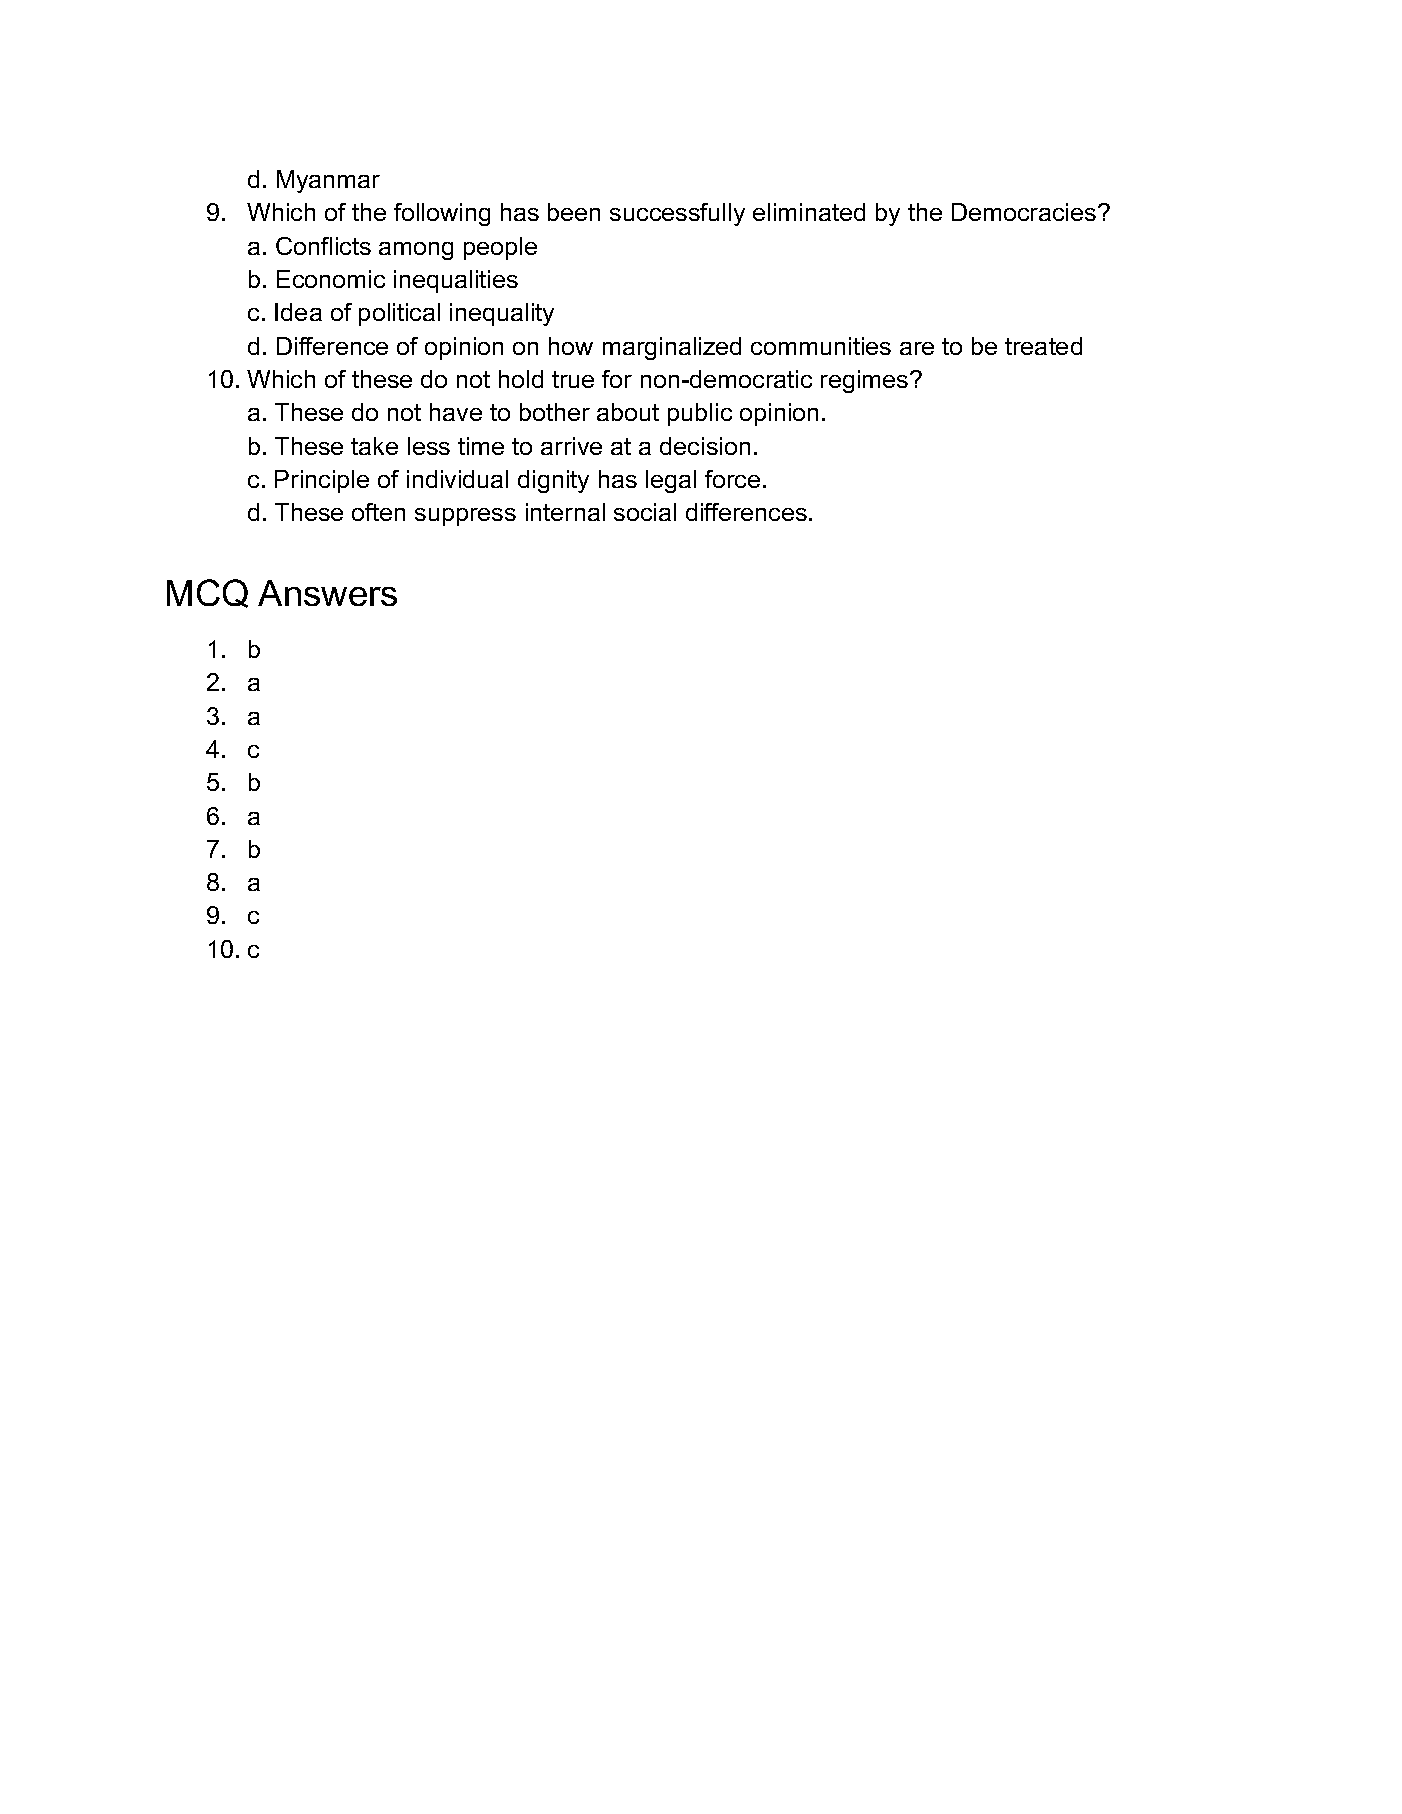 The height and width of the image is (1814, 1402). Describe the element at coordinates (866, 381) in the image. I see `regimes` at that location.
